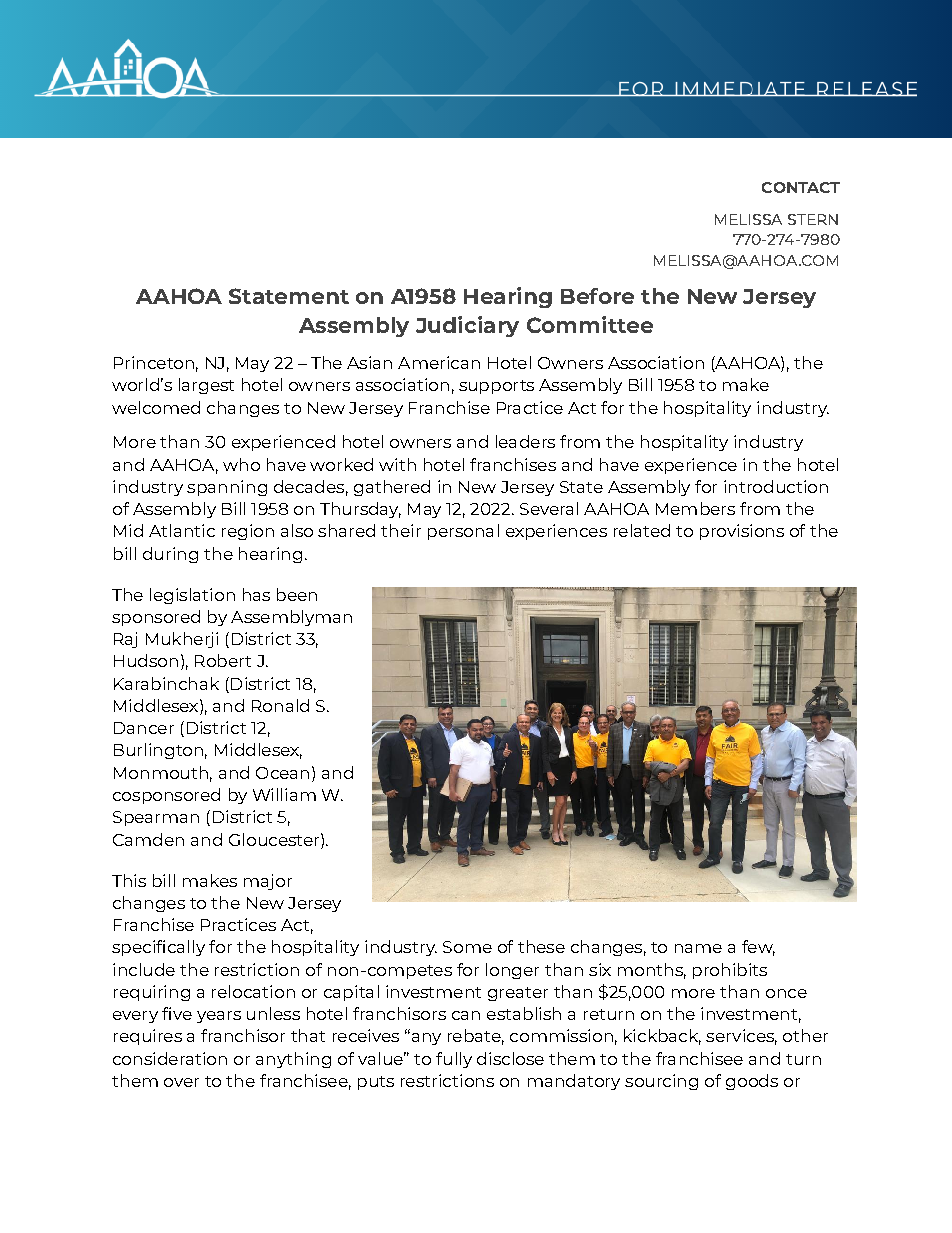  What do you see at coordinates (454, 1060) in the screenshot?
I see `fully` at bounding box center [454, 1060].
